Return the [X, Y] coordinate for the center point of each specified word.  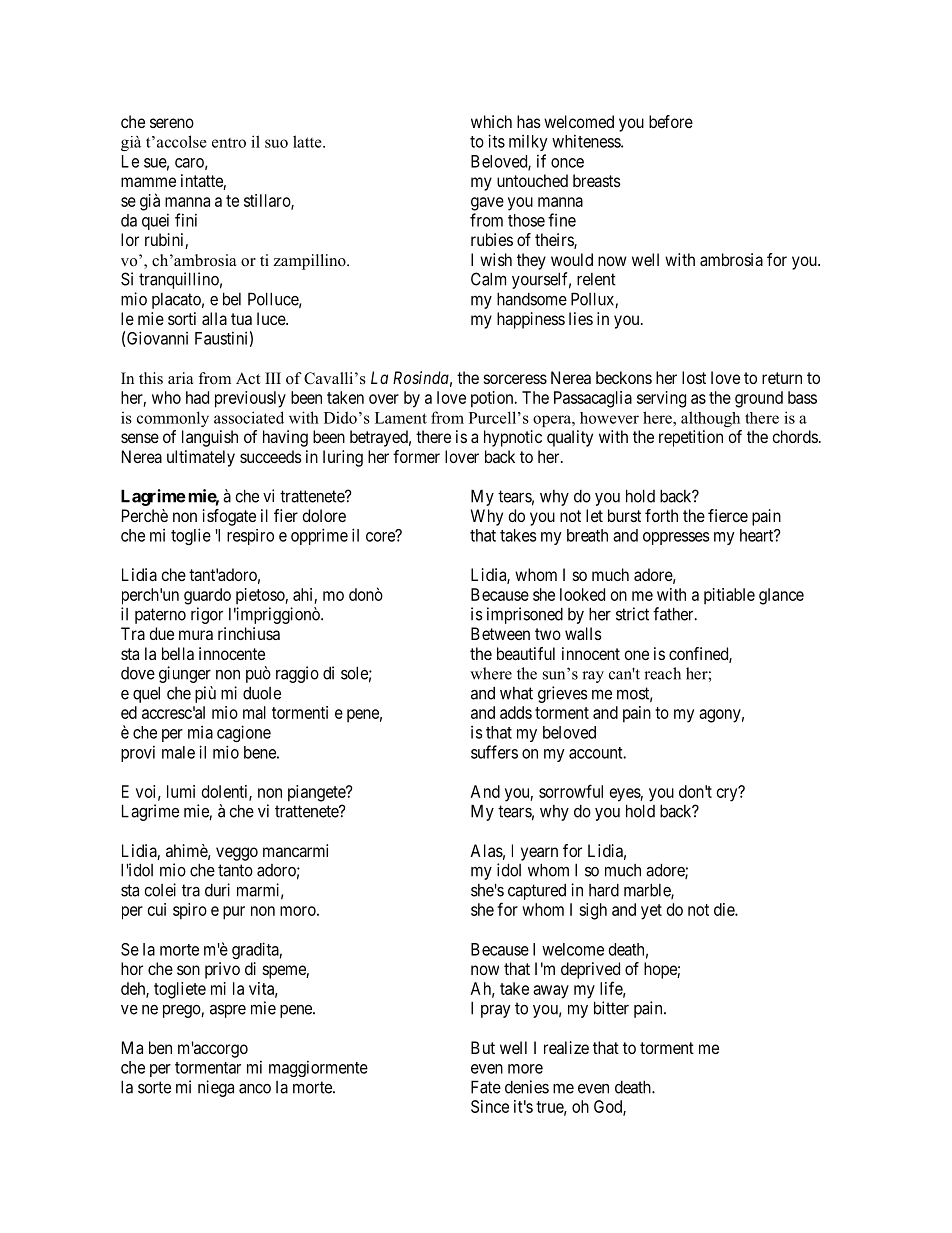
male [178, 752]
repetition [691, 438]
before [671, 121]
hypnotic [513, 438]
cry [728, 794]
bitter [611, 1008]
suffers [494, 752]
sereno [172, 123]
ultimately [201, 458]
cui [157, 909]
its [496, 141]
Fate [486, 1087]
